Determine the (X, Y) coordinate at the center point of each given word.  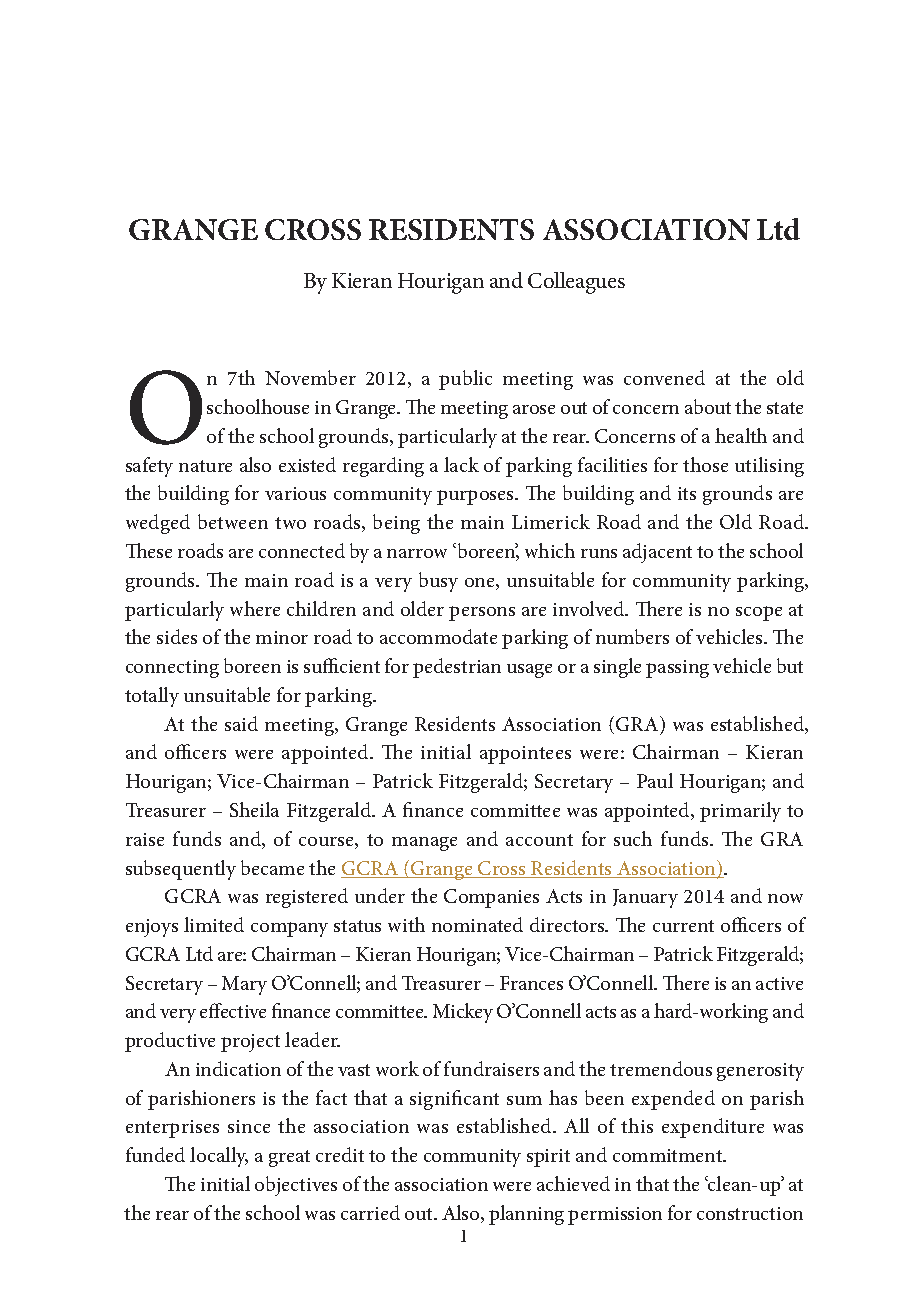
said (241, 723)
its (687, 493)
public (465, 380)
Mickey (463, 1013)
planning (526, 1215)
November (310, 377)
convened (664, 377)
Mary (244, 985)
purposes (477, 497)
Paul (655, 780)
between (233, 521)
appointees (525, 755)
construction (750, 1213)
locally (219, 1157)
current (683, 926)
